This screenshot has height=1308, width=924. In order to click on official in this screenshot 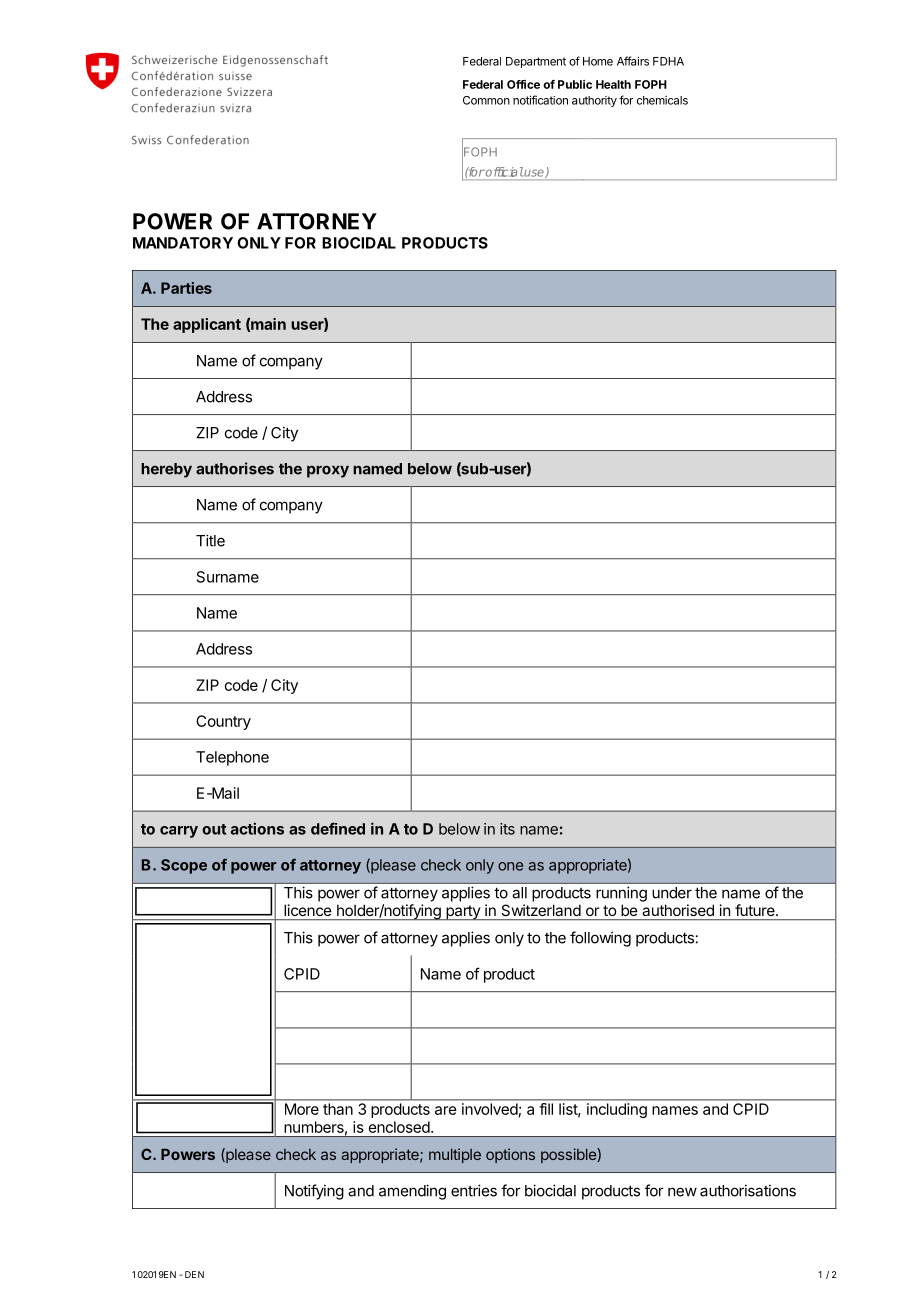, I will do `click(503, 172)`.
